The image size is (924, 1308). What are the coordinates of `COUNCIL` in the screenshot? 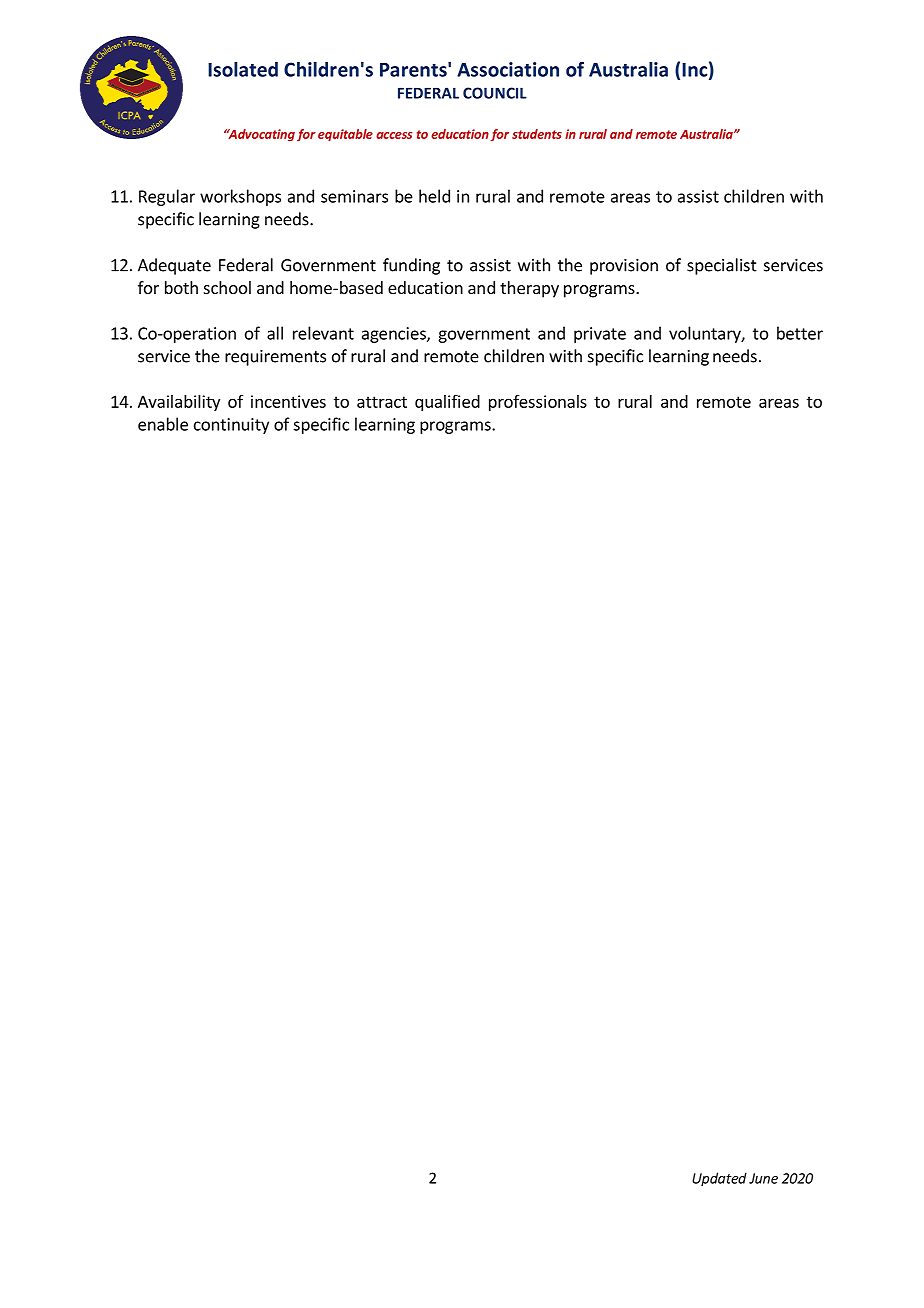 It's located at (495, 93).
